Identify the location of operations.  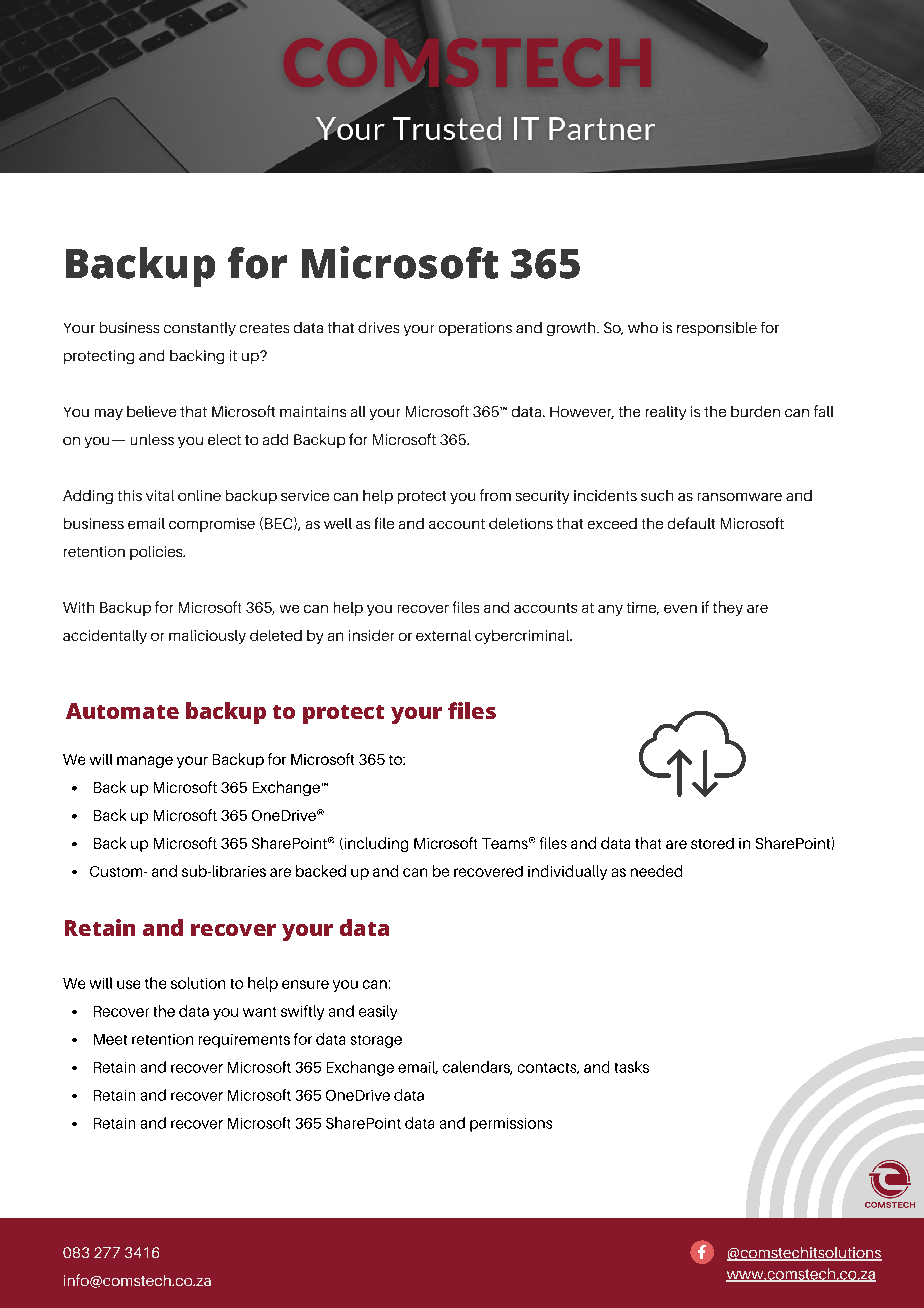
(475, 329).
